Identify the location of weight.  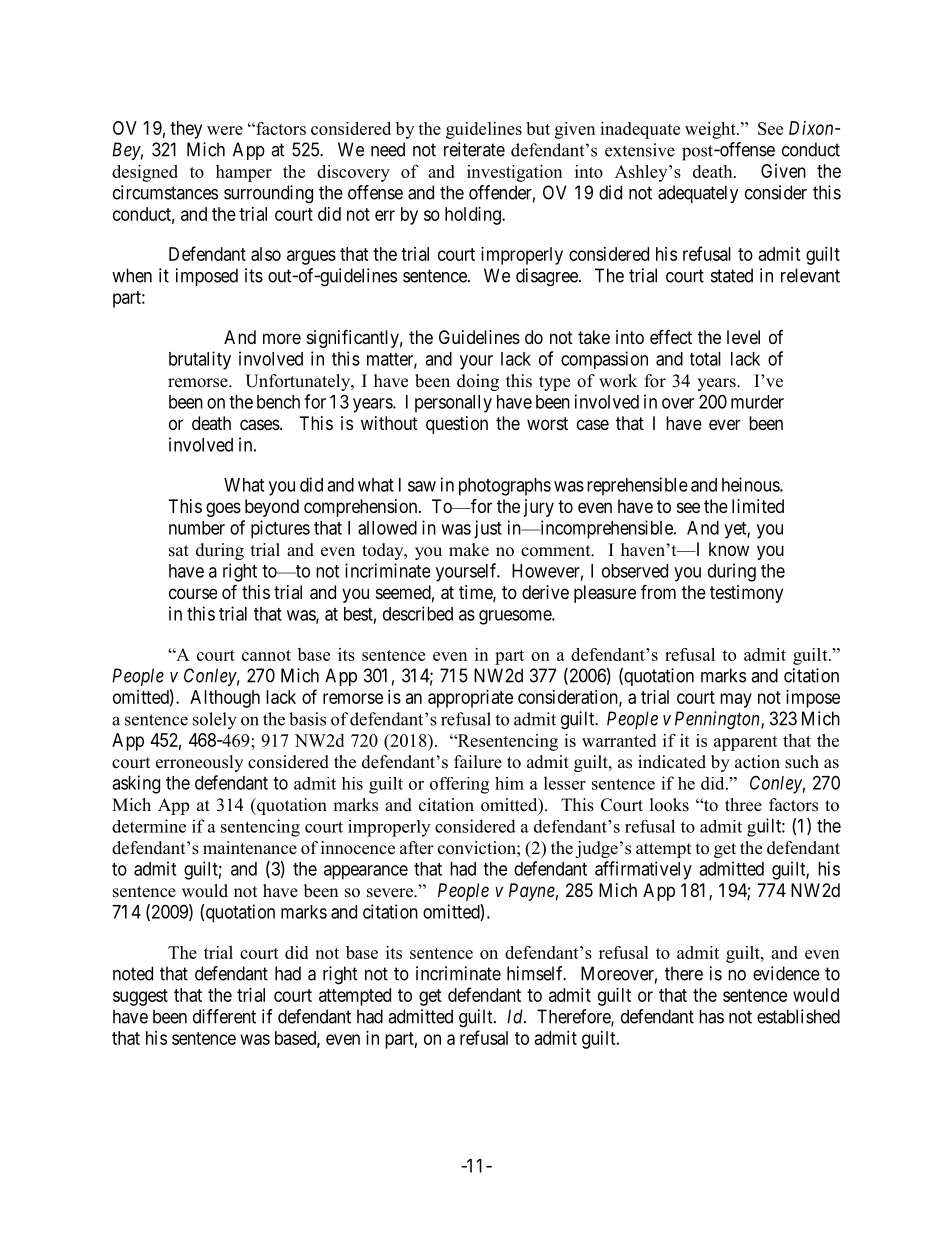
(711, 130).
